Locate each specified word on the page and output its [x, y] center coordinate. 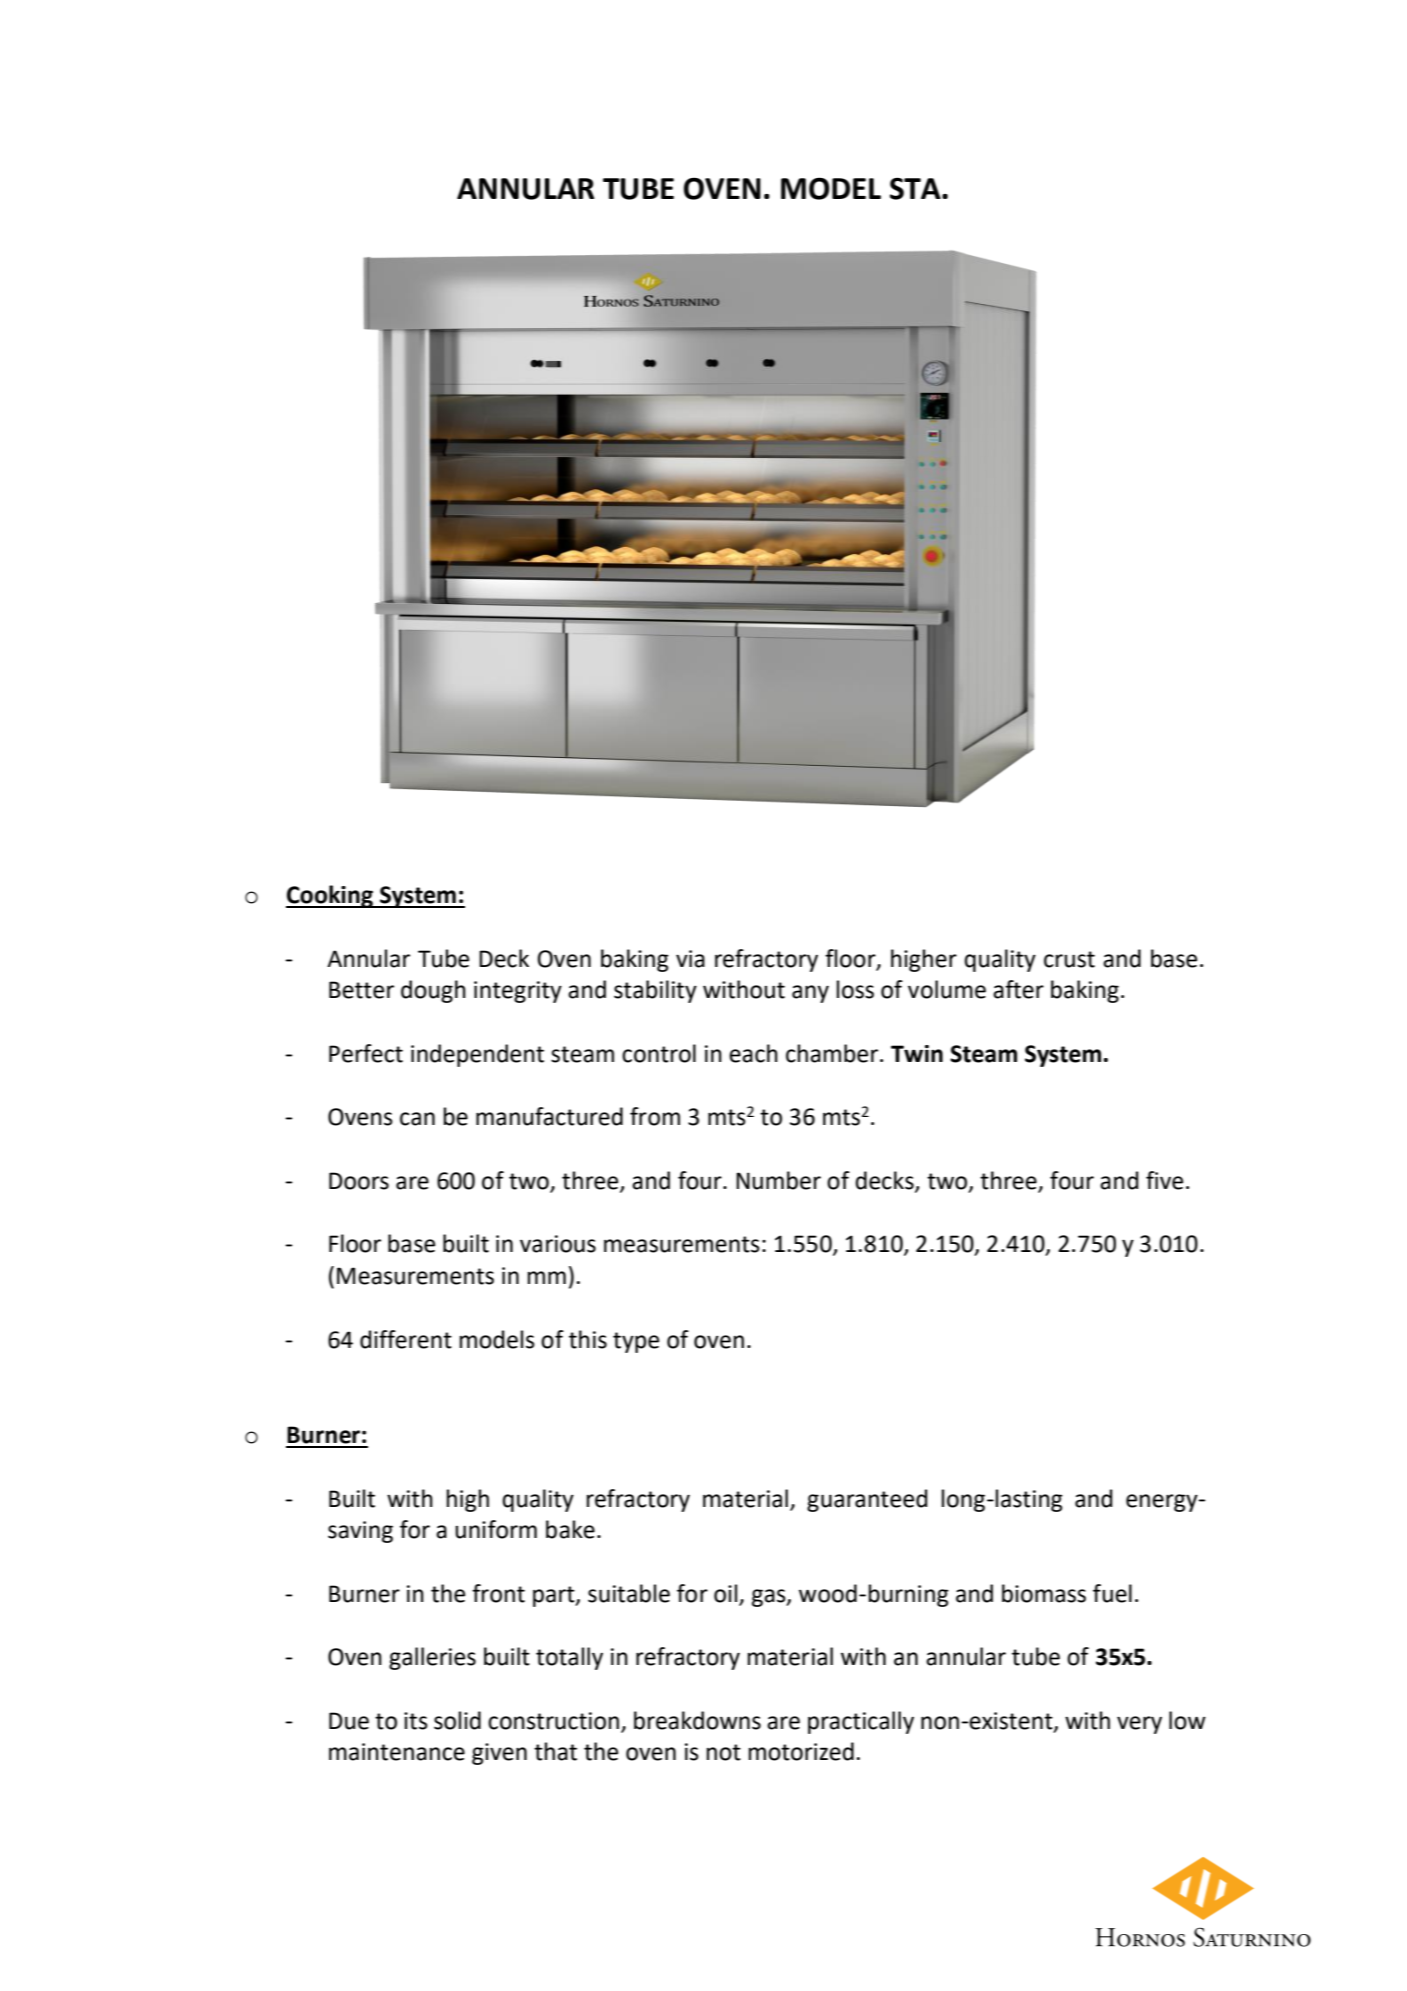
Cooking [331, 896]
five [1164, 1180]
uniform [496, 1529]
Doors [359, 1181]
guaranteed [867, 1500]
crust [1069, 959]
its [416, 1721]
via [690, 959]
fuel [1112, 1593]
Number [778, 1180]
